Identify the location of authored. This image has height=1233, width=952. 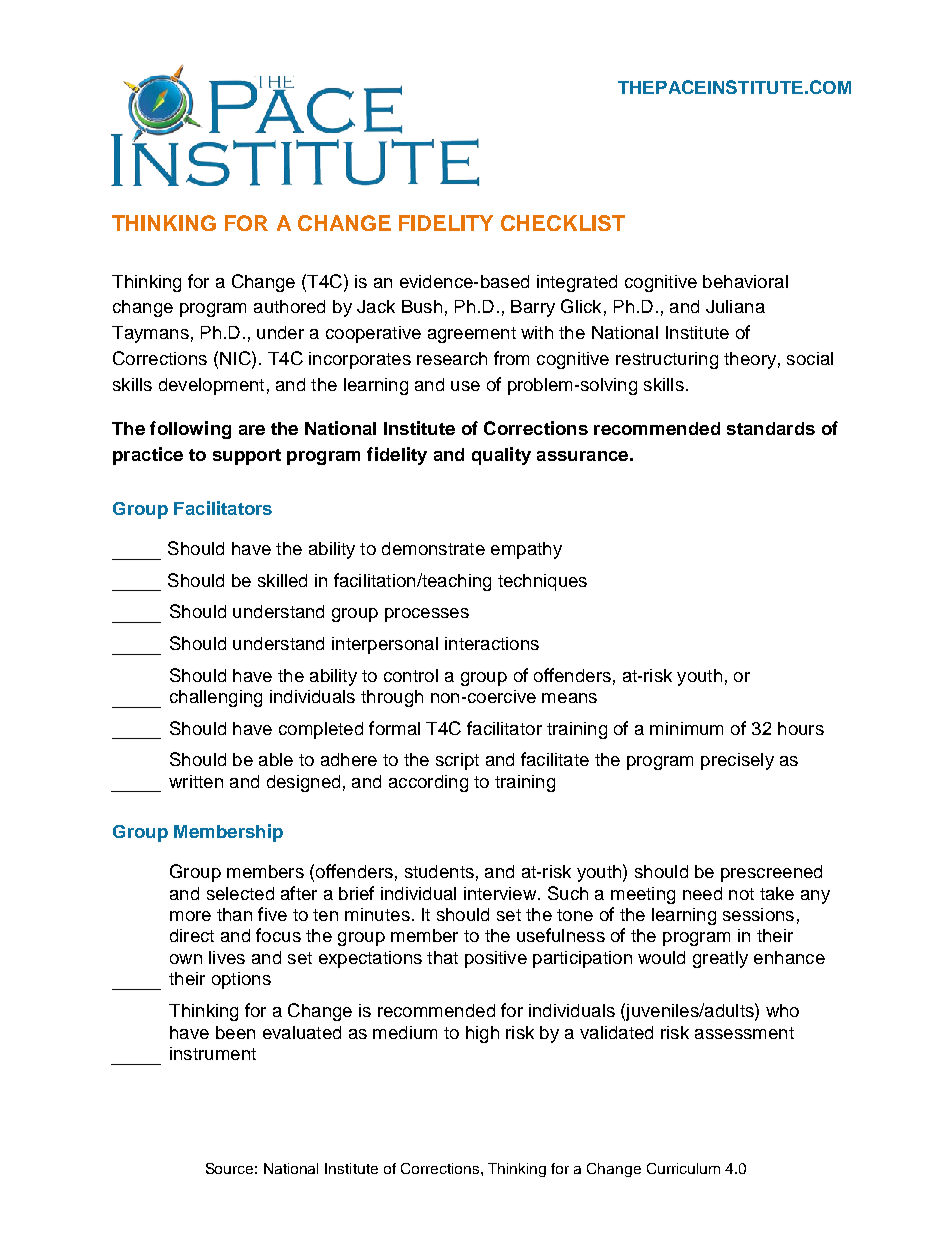
(289, 306).
